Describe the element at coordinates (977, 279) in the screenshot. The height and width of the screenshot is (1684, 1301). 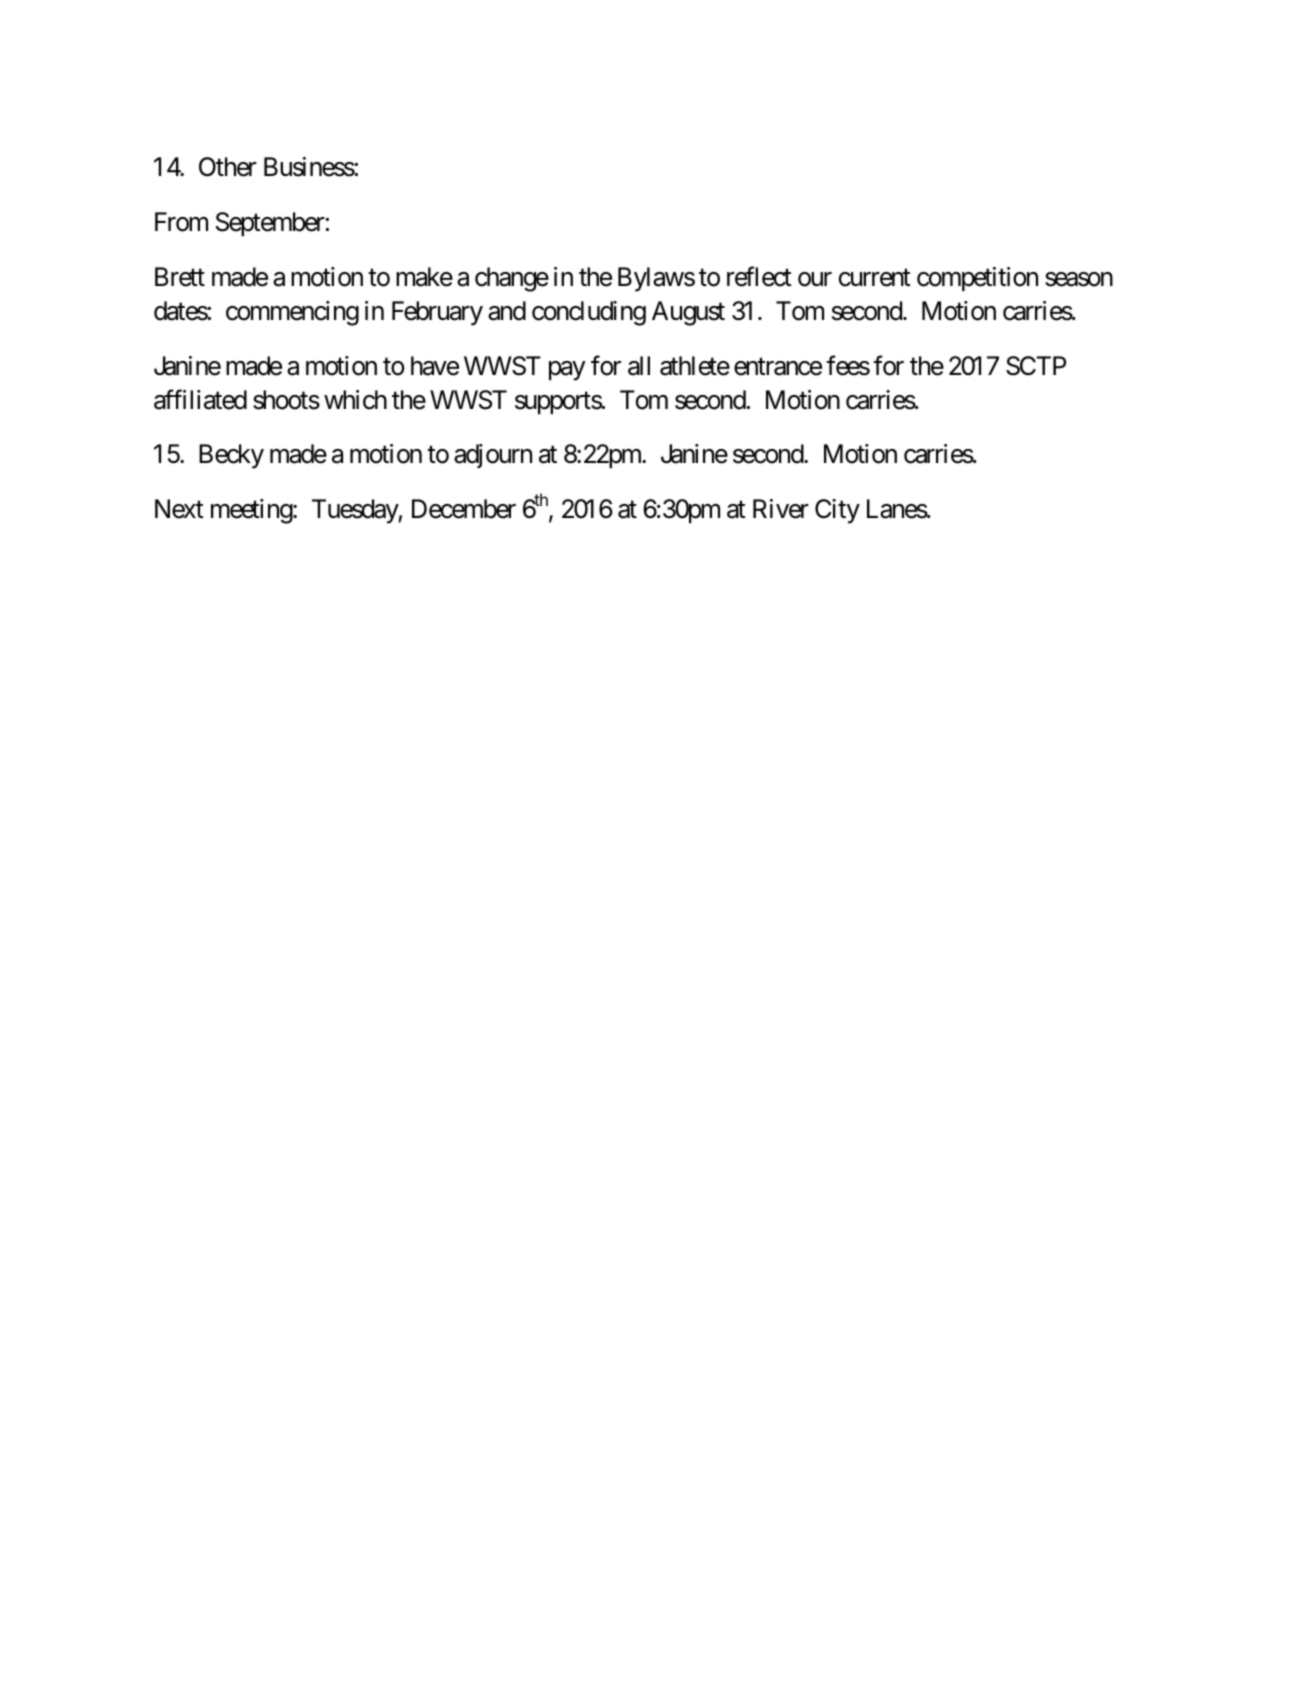
I see `competition` at that location.
